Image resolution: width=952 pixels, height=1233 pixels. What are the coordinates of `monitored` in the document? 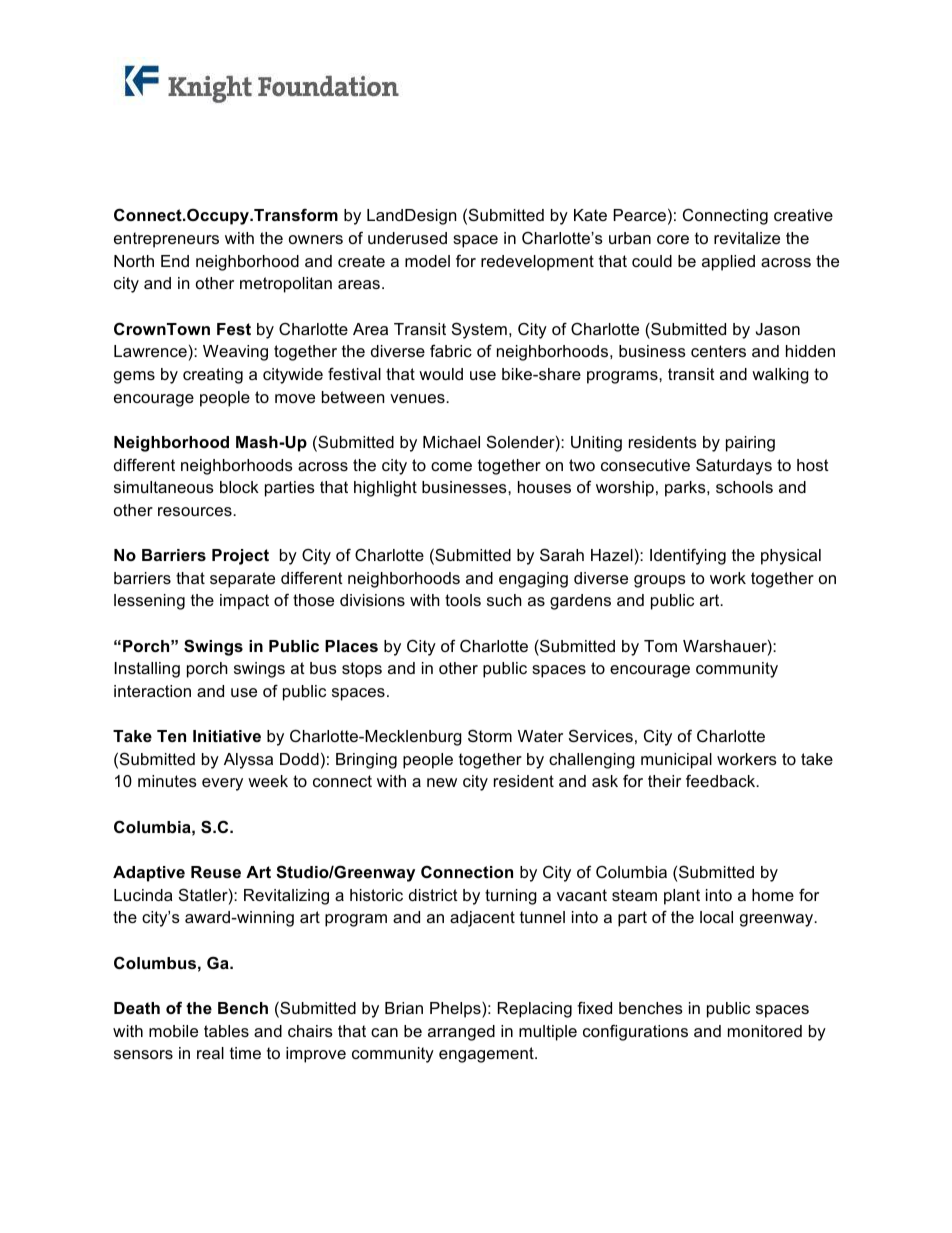 It's located at (765, 1031).
